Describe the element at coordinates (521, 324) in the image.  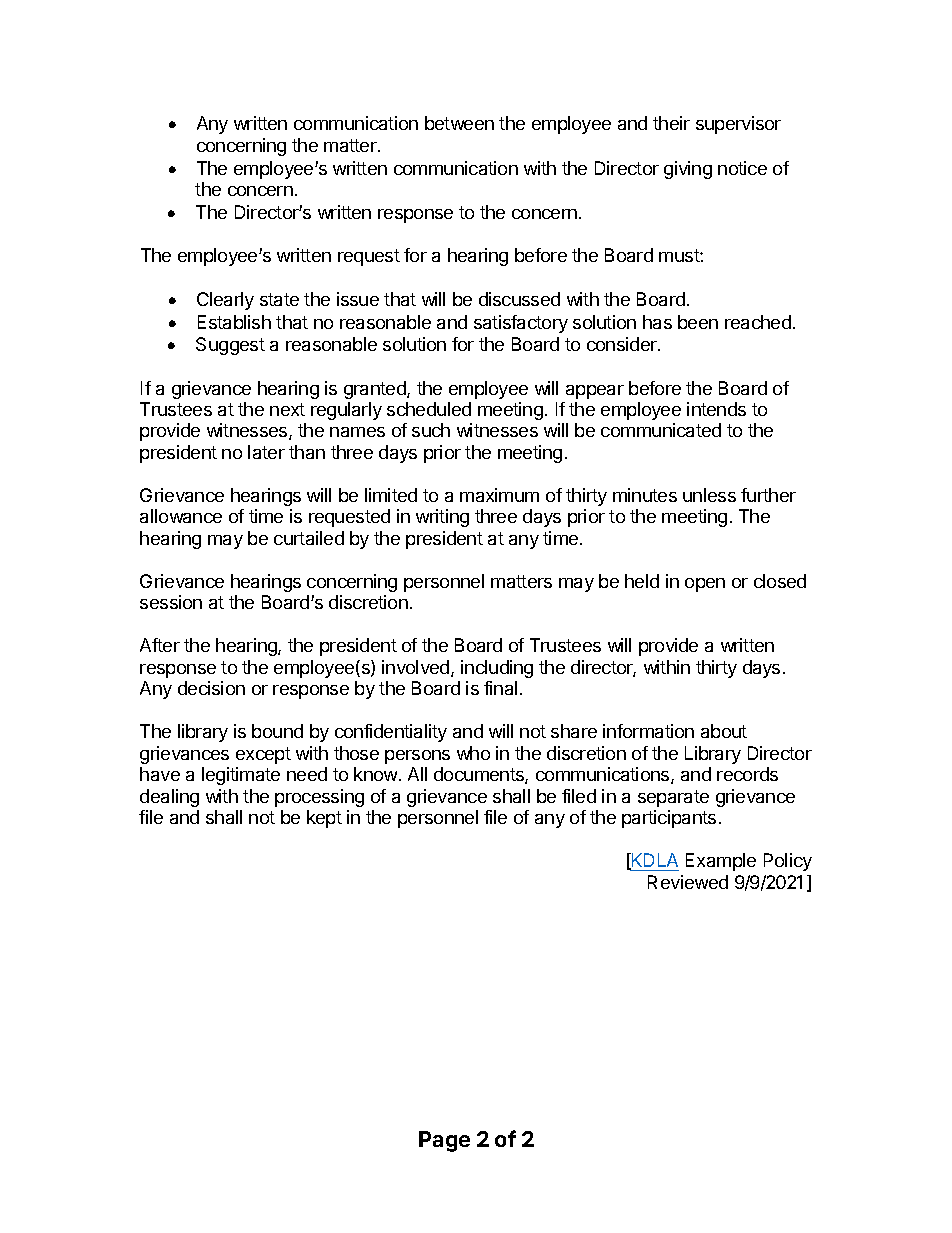
I see `satisfactory` at that location.
